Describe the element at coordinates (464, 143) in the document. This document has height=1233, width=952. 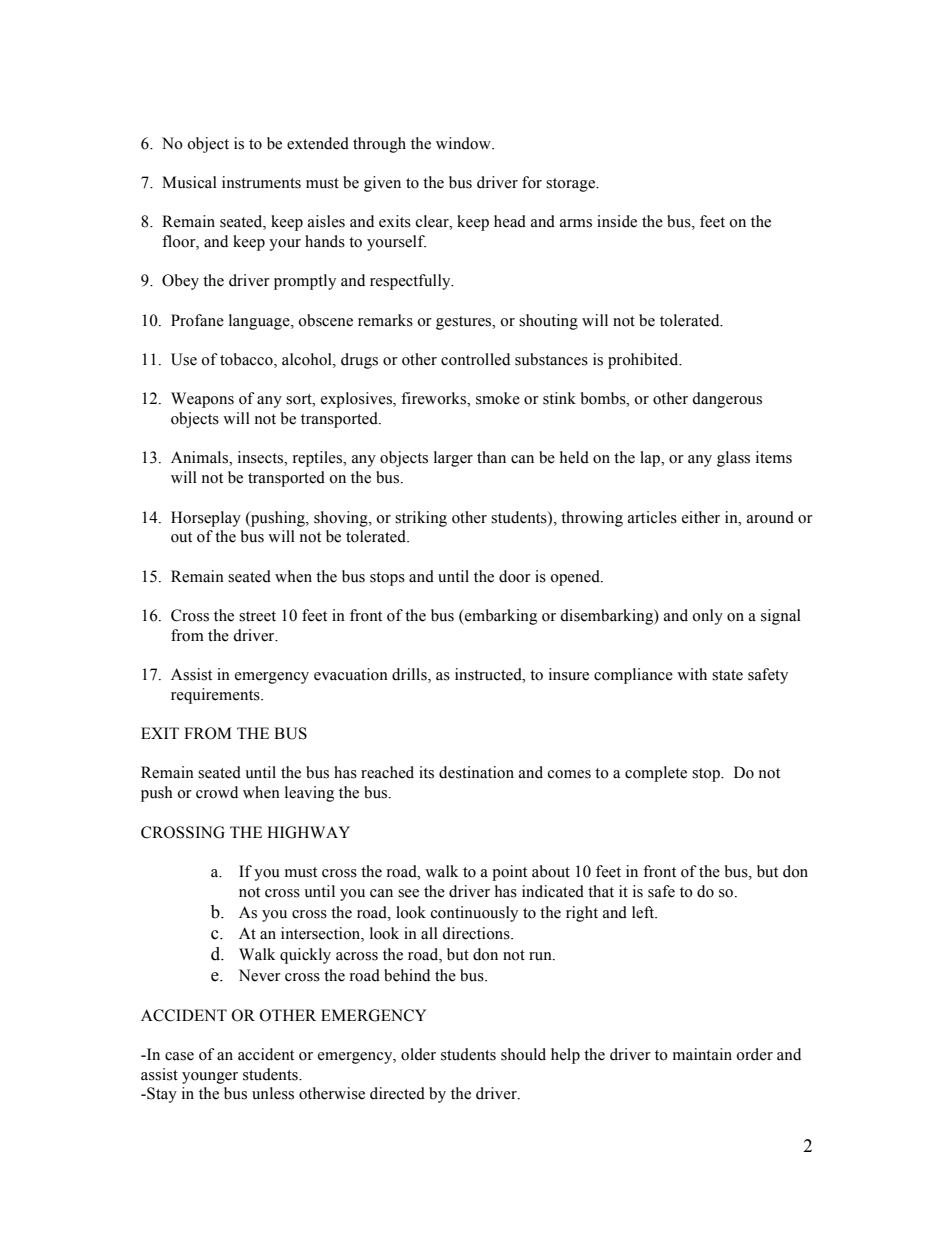
I see `window` at that location.
